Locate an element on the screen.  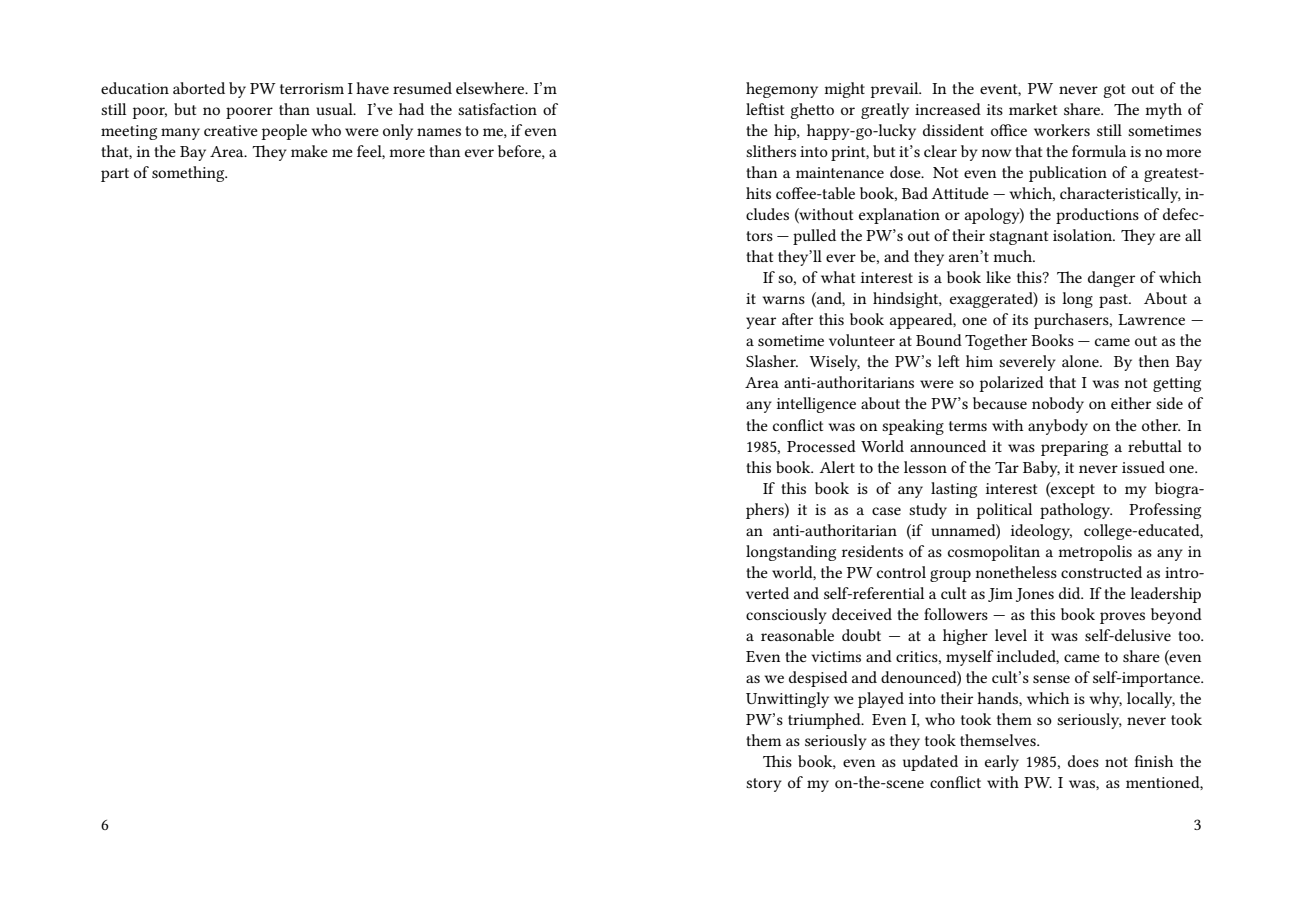
hegemony is located at coordinates (782, 90).
